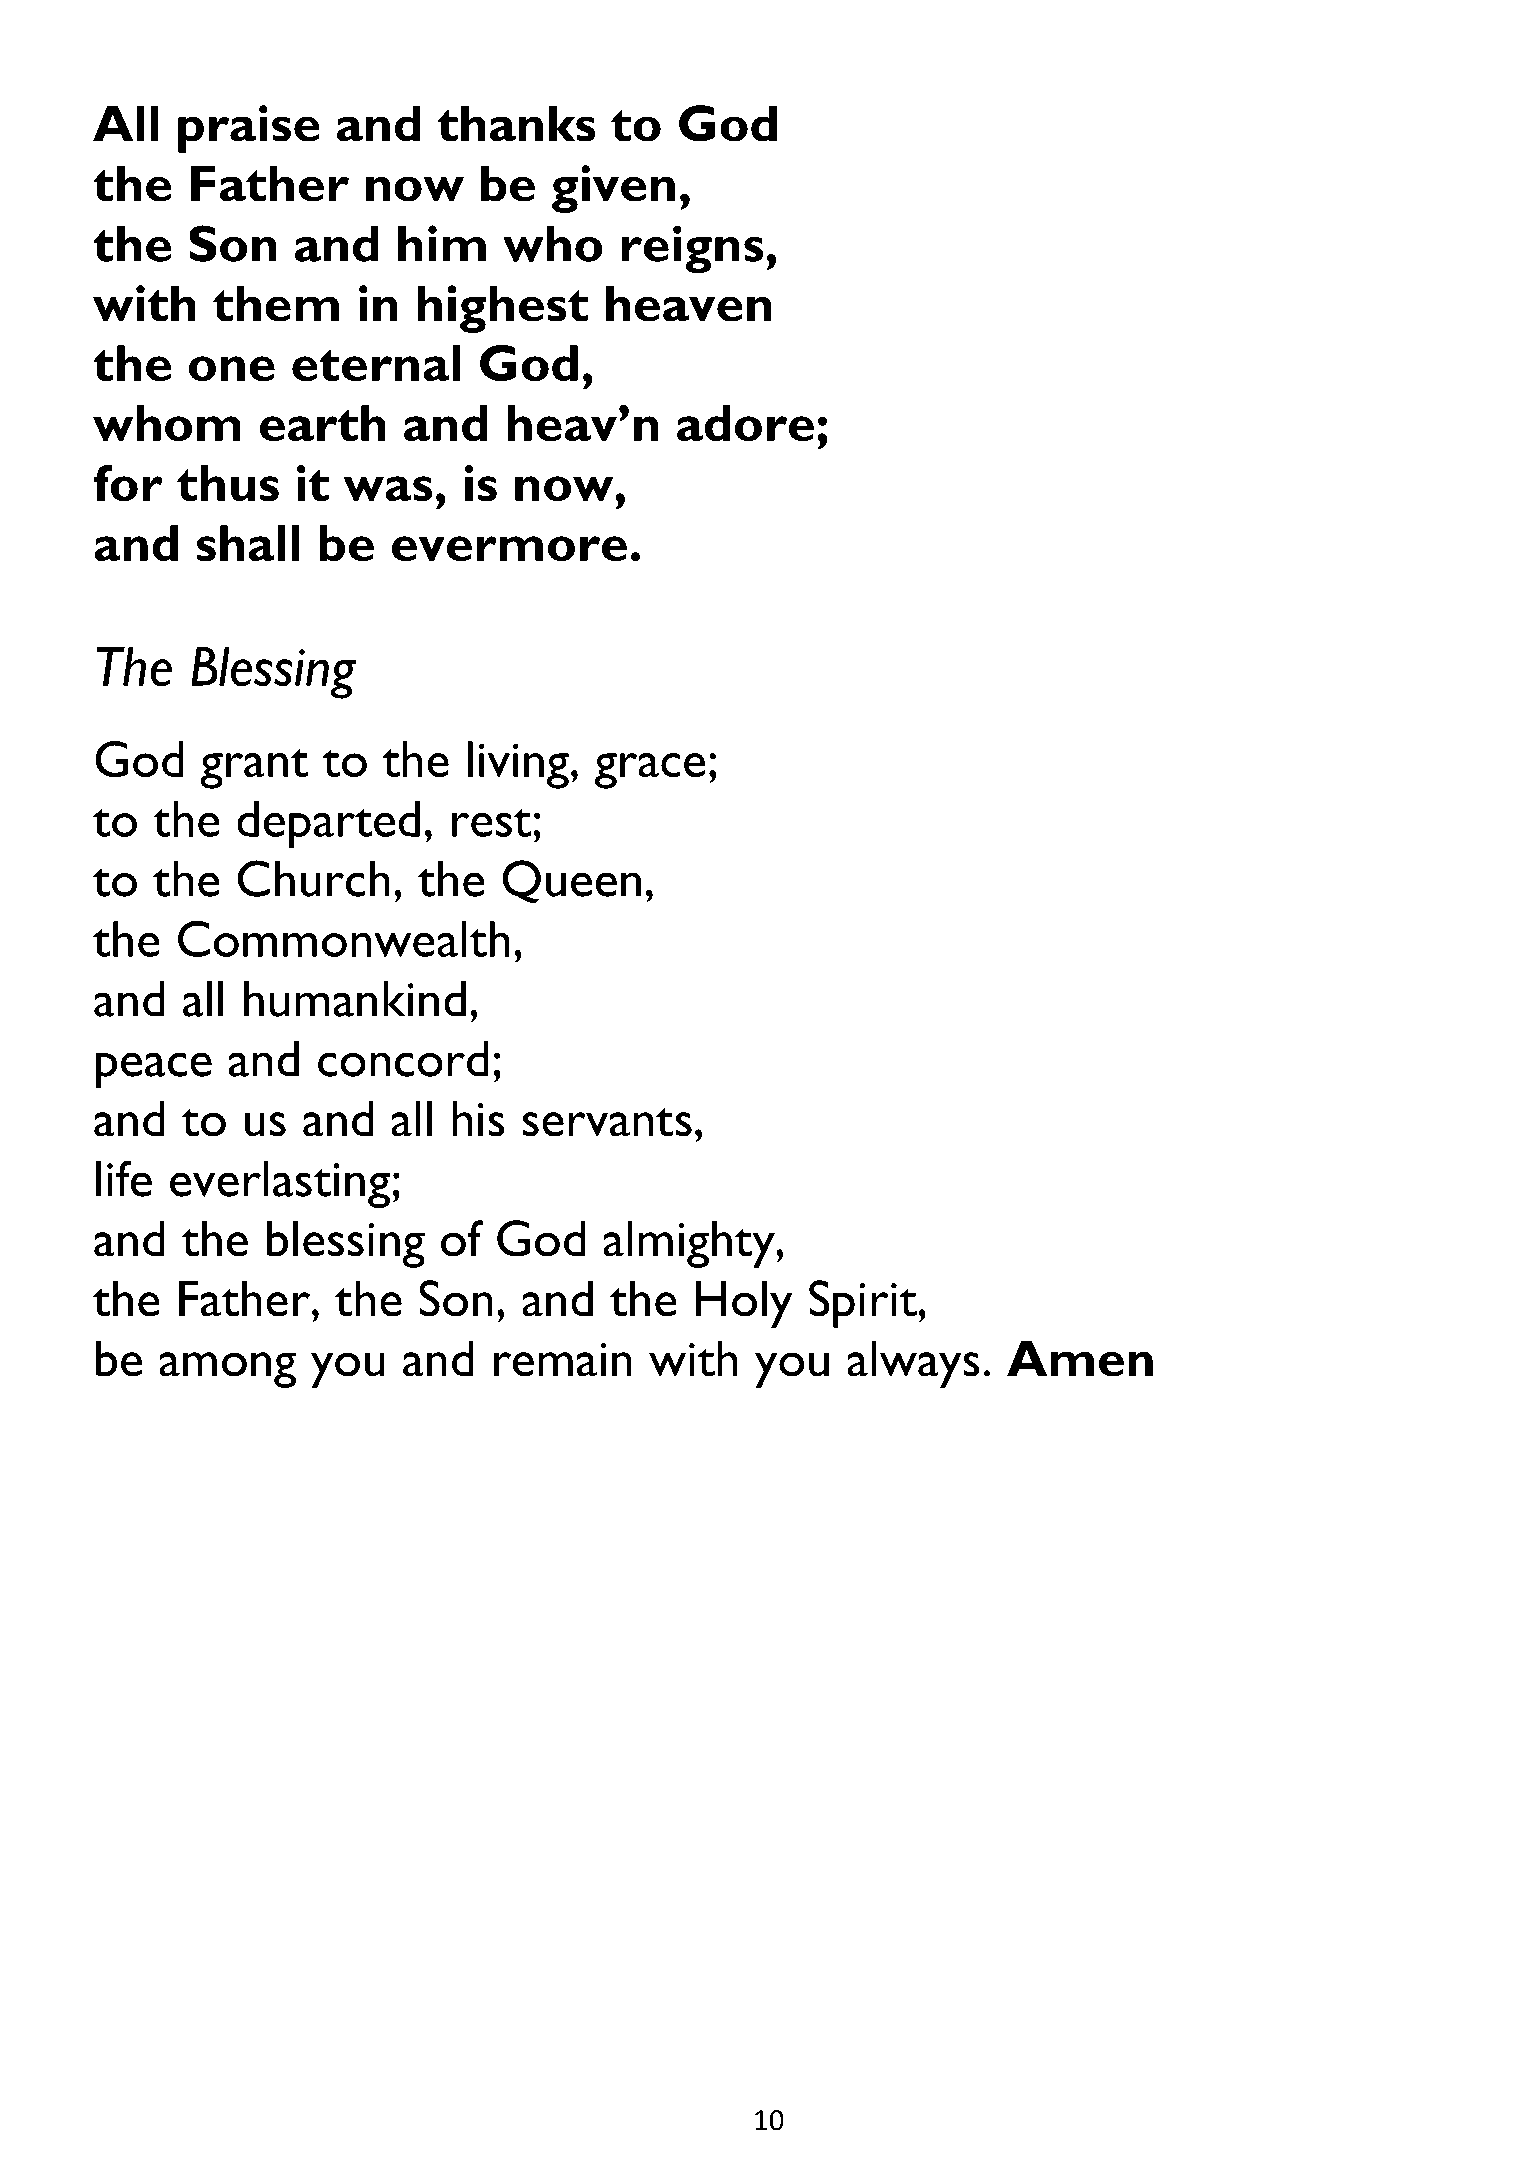 The image size is (1537, 2176). I want to click on given, so click(613, 189).
